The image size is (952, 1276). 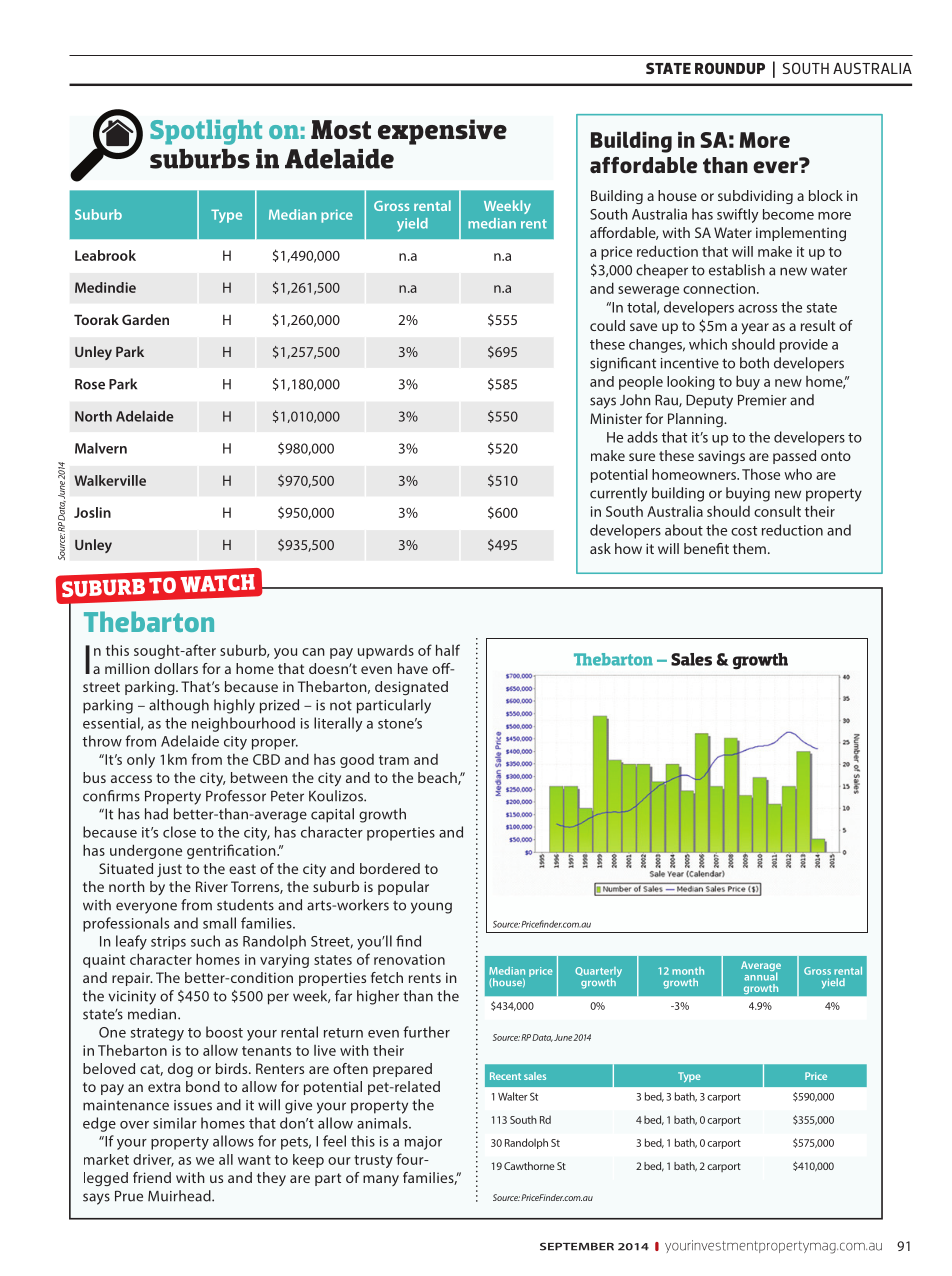 What do you see at coordinates (442, 132) in the image?
I see `expensive` at bounding box center [442, 132].
